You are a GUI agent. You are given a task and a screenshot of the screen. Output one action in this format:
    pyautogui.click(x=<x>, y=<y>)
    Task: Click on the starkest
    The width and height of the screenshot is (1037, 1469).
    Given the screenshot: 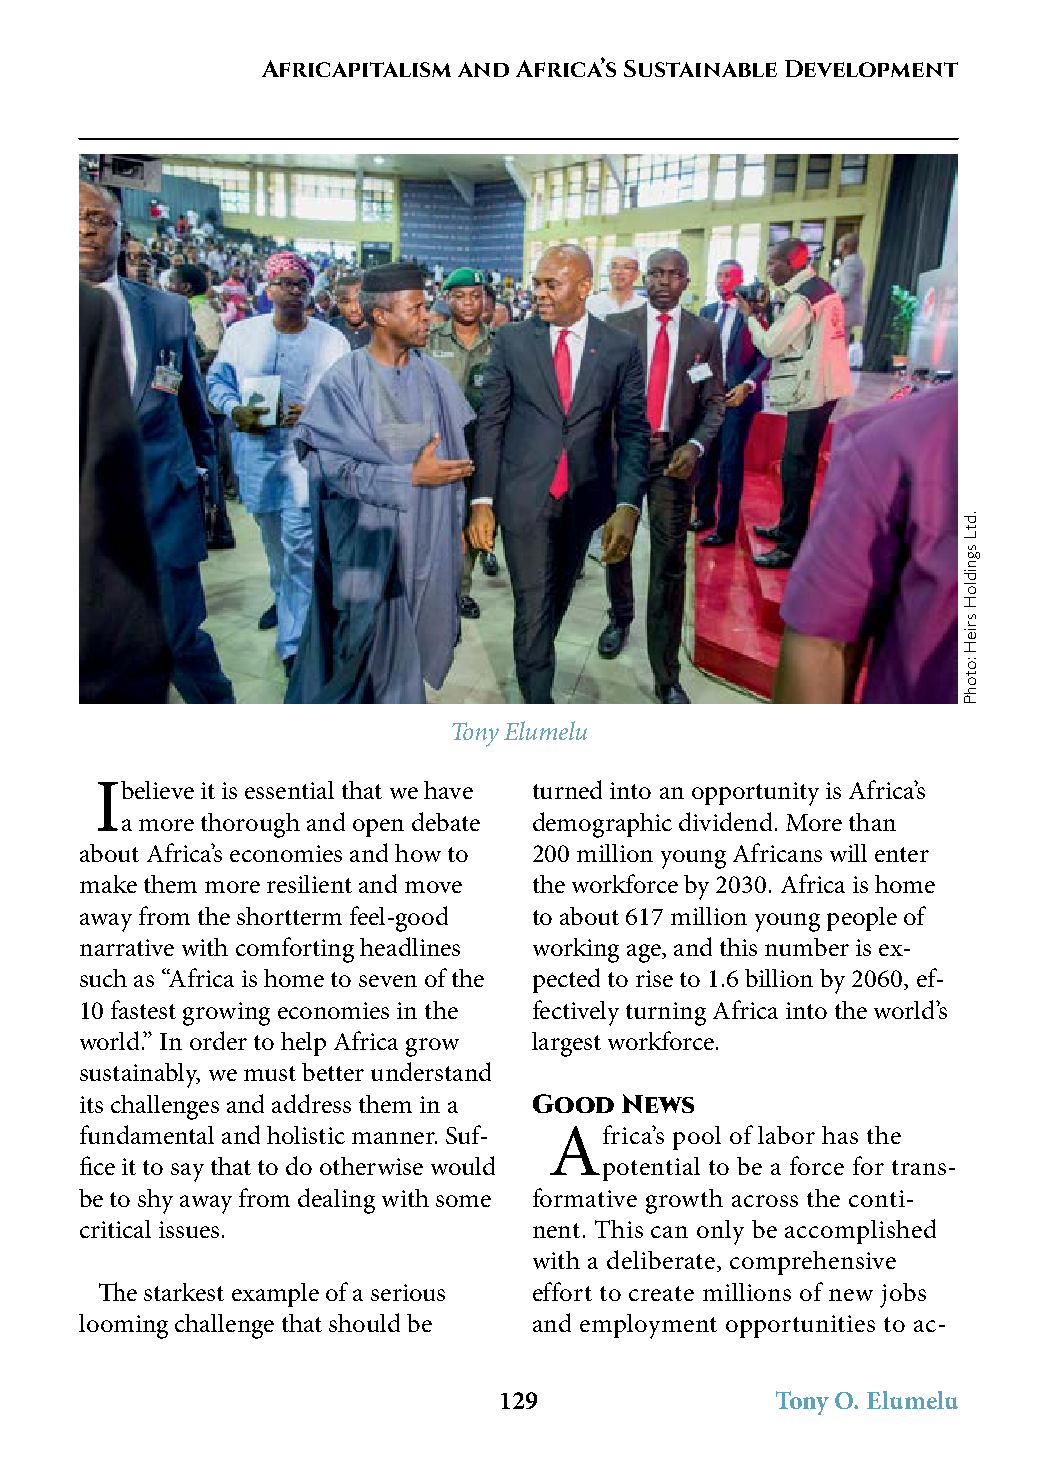 What is the action you would take?
    pyautogui.click(x=184, y=1292)
